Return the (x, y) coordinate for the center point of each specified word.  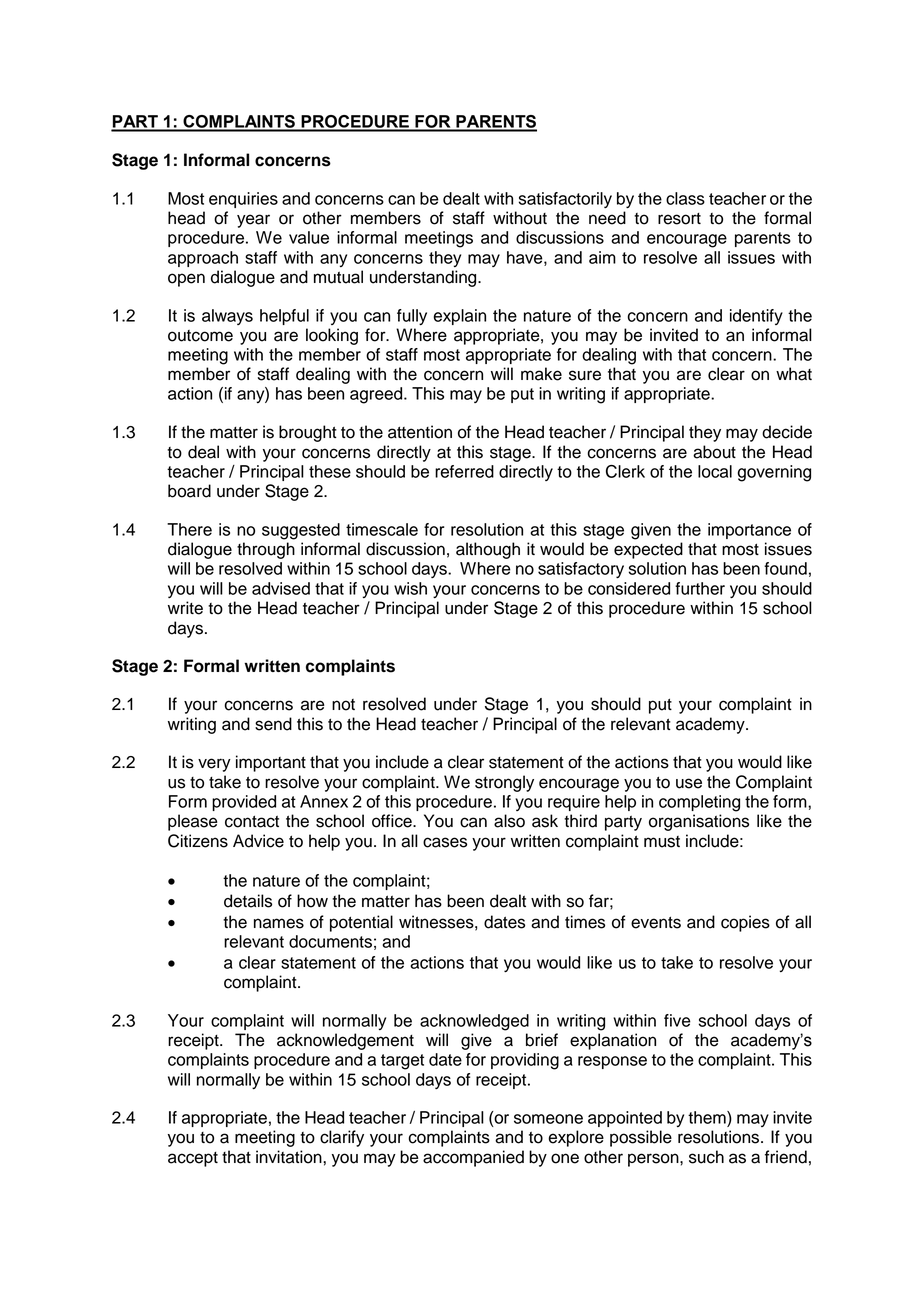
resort (679, 219)
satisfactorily (565, 200)
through (266, 550)
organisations (699, 822)
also (509, 821)
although (488, 550)
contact (252, 821)
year (253, 221)
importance (749, 531)
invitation (290, 1157)
